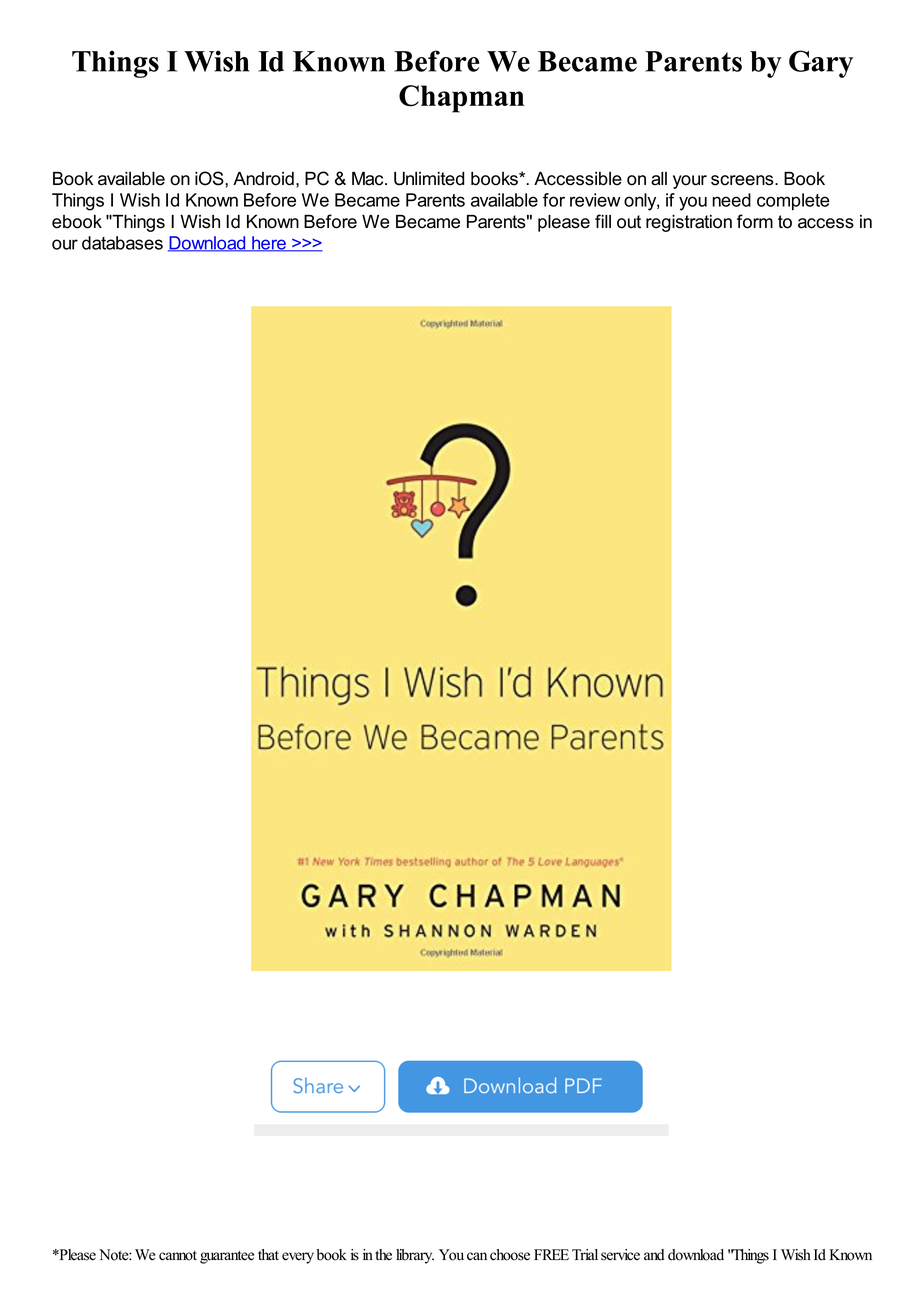 The width and height of the screenshot is (924, 1308). I want to click on Android, so click(263, 178).
